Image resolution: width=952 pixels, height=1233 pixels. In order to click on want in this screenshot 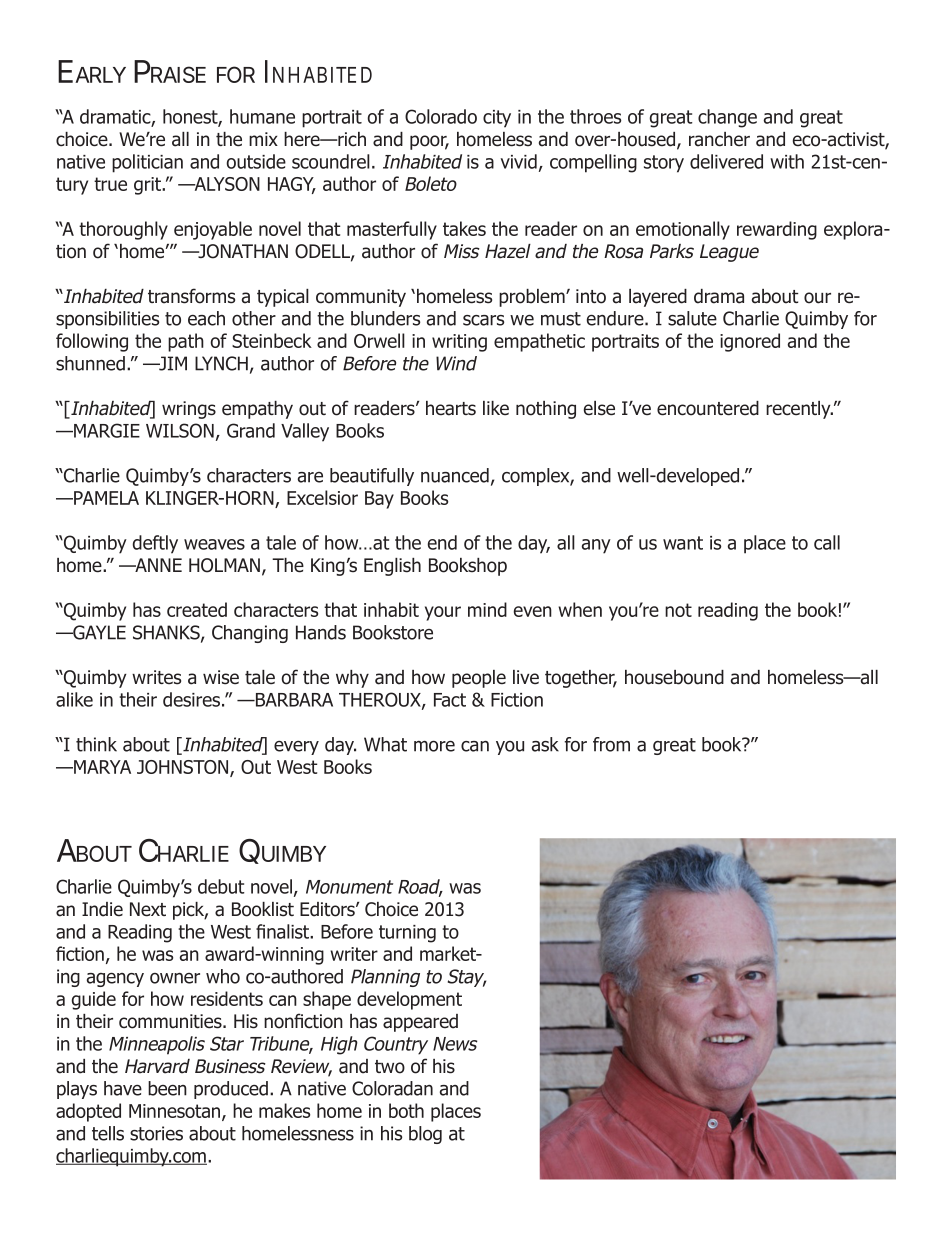, I will do `click(683, 543)`.
